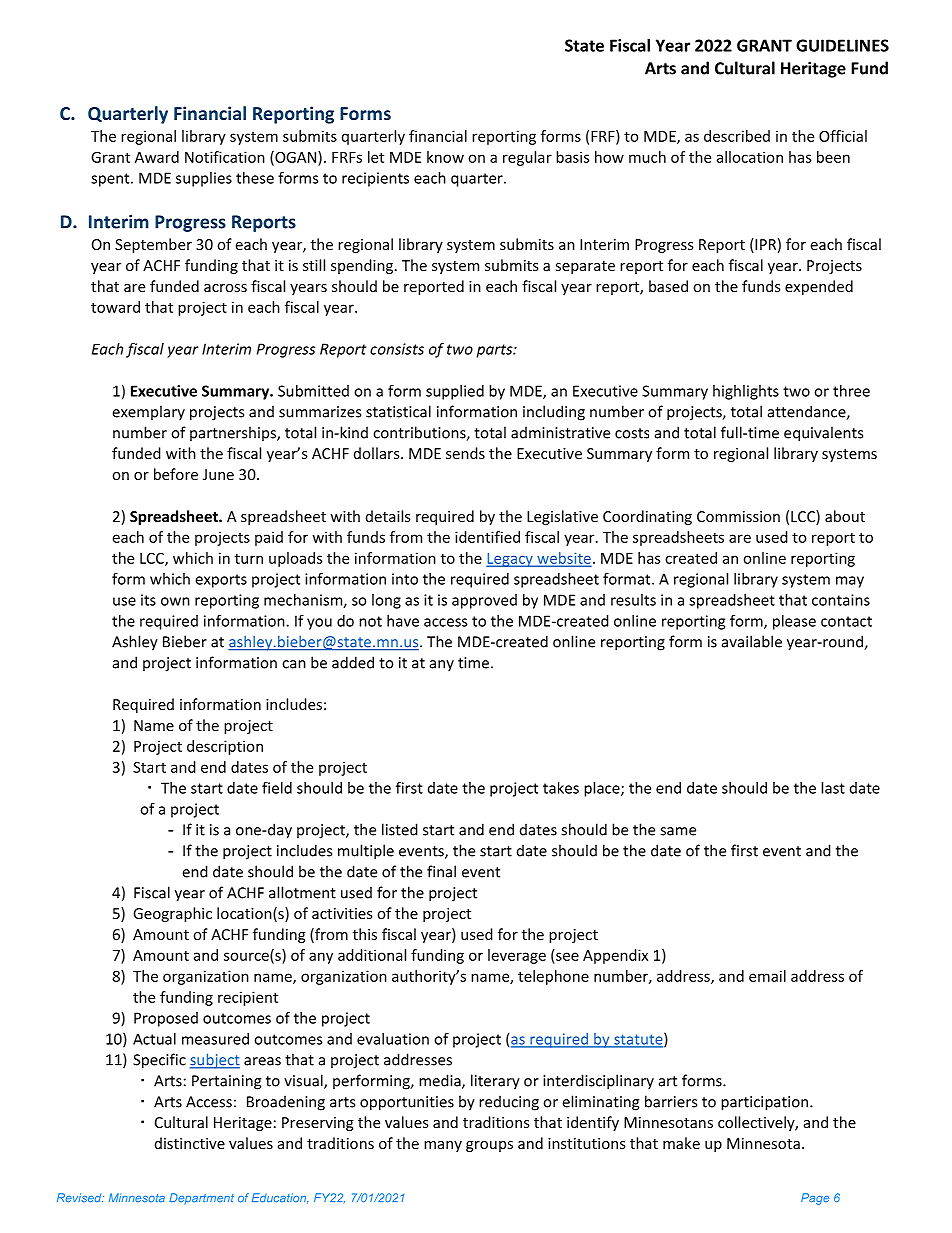 The image size is (952, 1233). Describe the element at coordinates (737, 136) in the screenshot. I see `described` at that location.
